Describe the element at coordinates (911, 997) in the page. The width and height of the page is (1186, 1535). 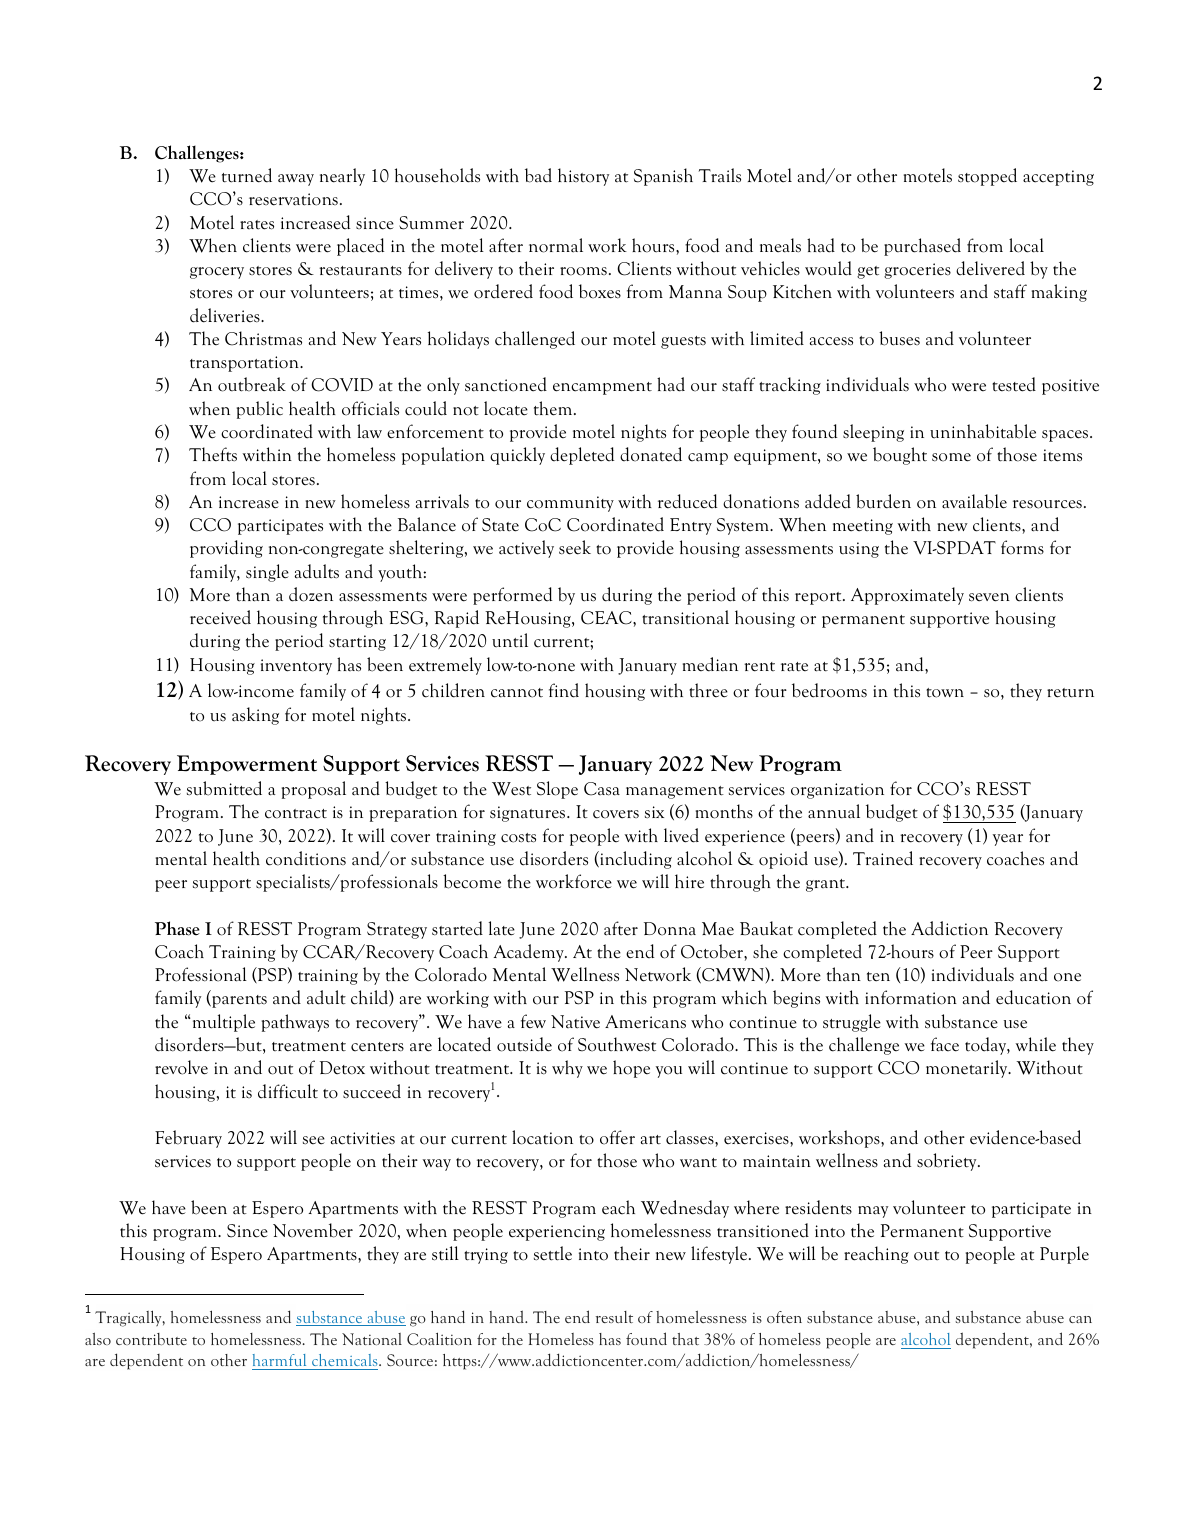
I see `information` at that location.
